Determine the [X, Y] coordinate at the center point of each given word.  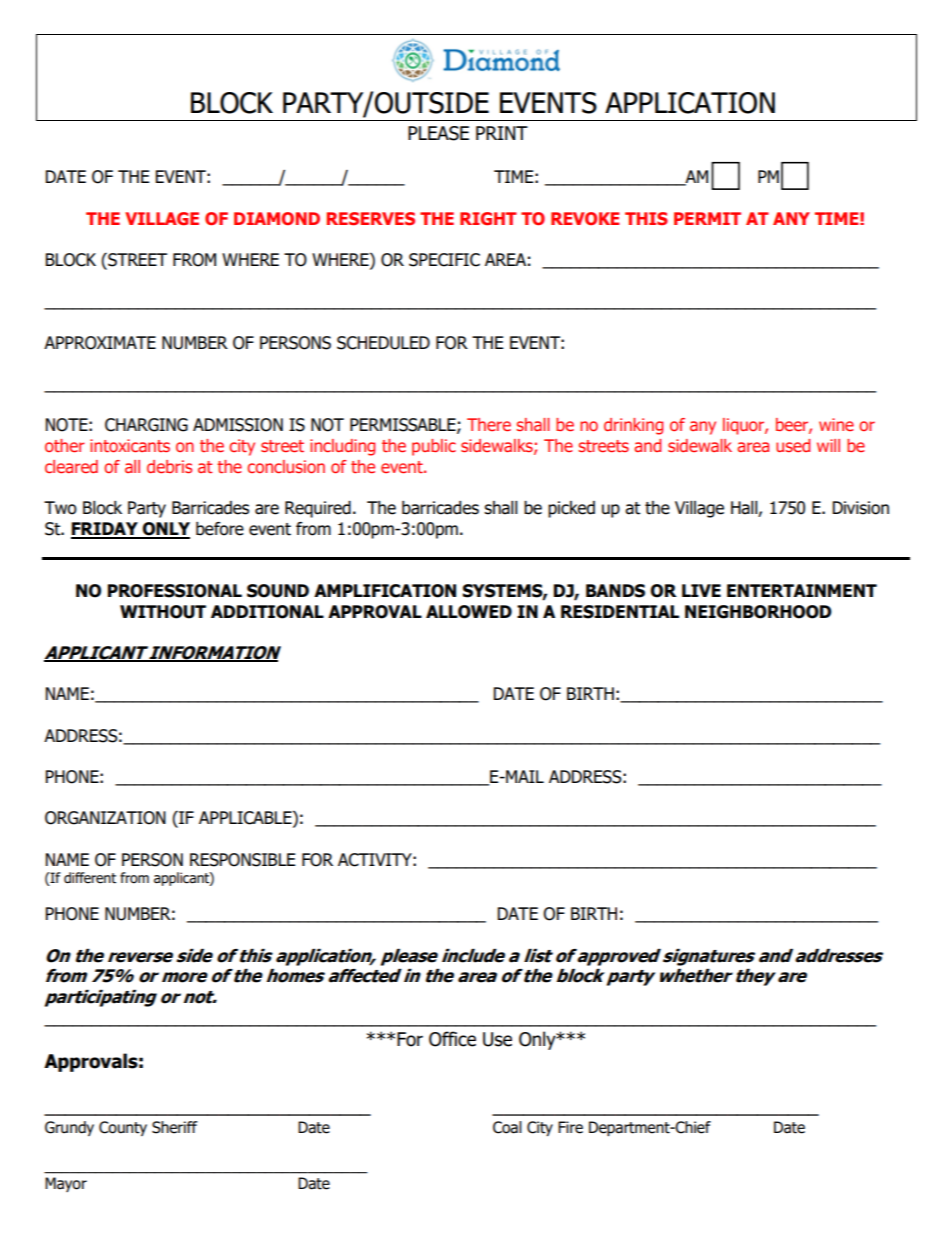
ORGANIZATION [105, 818]
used [793, 445]
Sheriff [175, 1127]
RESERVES [371, 219]
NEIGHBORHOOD [758, 612]
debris [169, 467]
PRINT [502, 133]
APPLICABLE [246, 819]
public [434, 447]
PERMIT [707, 218]
